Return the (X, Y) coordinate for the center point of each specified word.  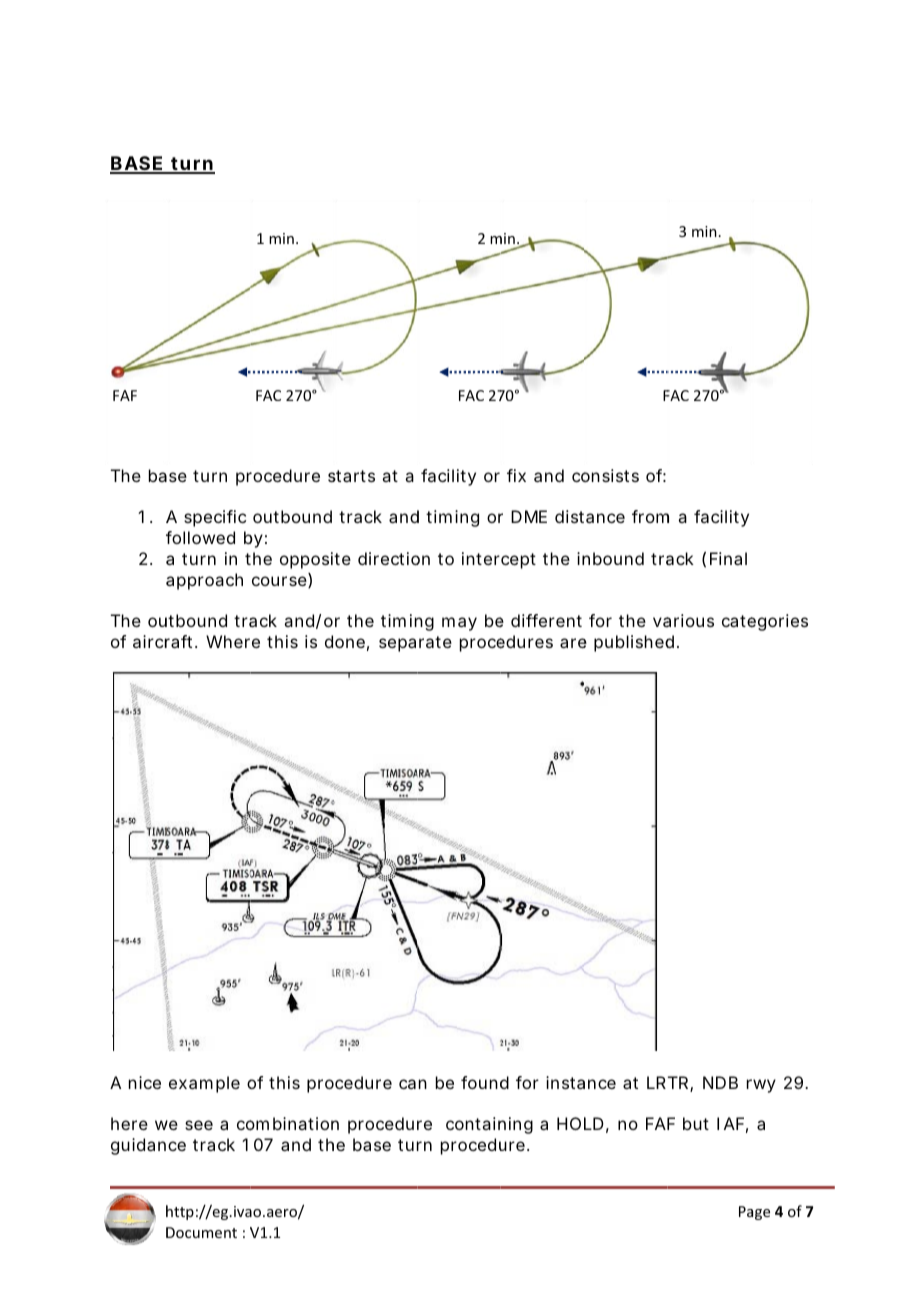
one (350, 643)
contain (476, 1123)
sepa (397, 645)
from (650, 516)
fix (516, 475)
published (634, 643)
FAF (125, 395)
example (204, 1084)
